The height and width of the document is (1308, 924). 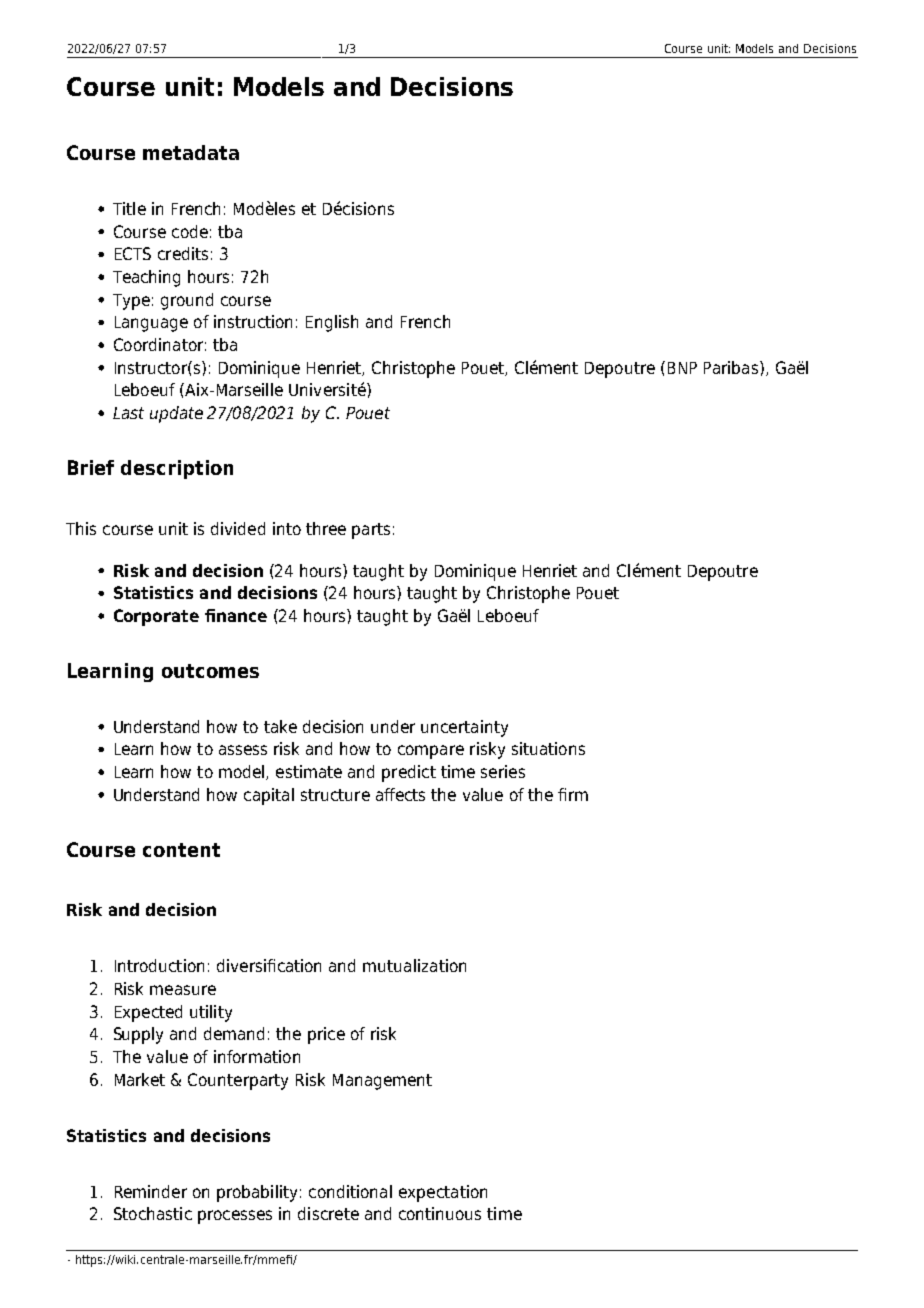 What do you see at coordinates (332, 323) in the document?
I see `English` at bounding box center [332, 323].
